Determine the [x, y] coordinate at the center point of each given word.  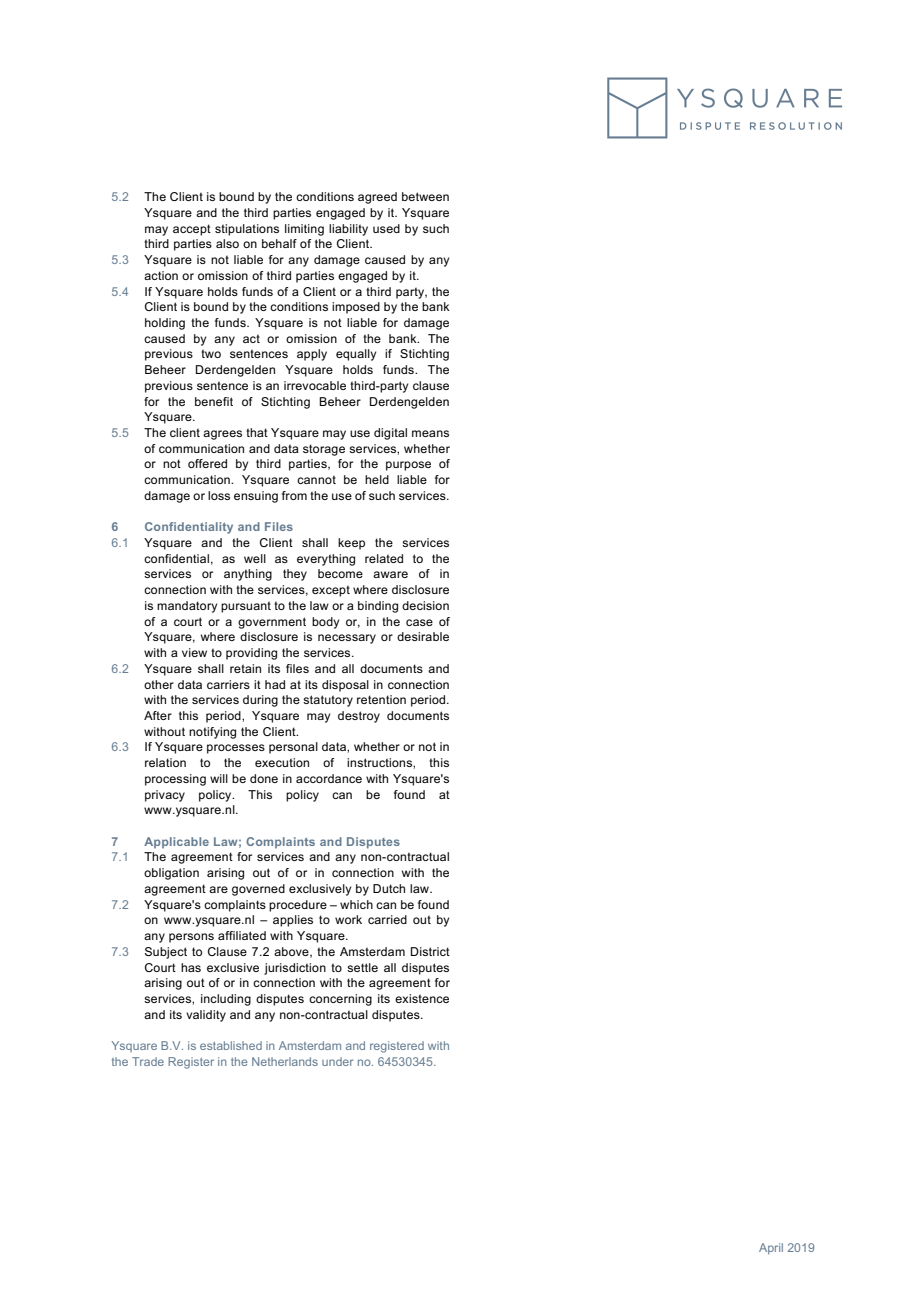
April [771, 1249]
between [425, 196]
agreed [377, 198]
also [227, 243]
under [337, 1061]
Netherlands [285, 1061]
